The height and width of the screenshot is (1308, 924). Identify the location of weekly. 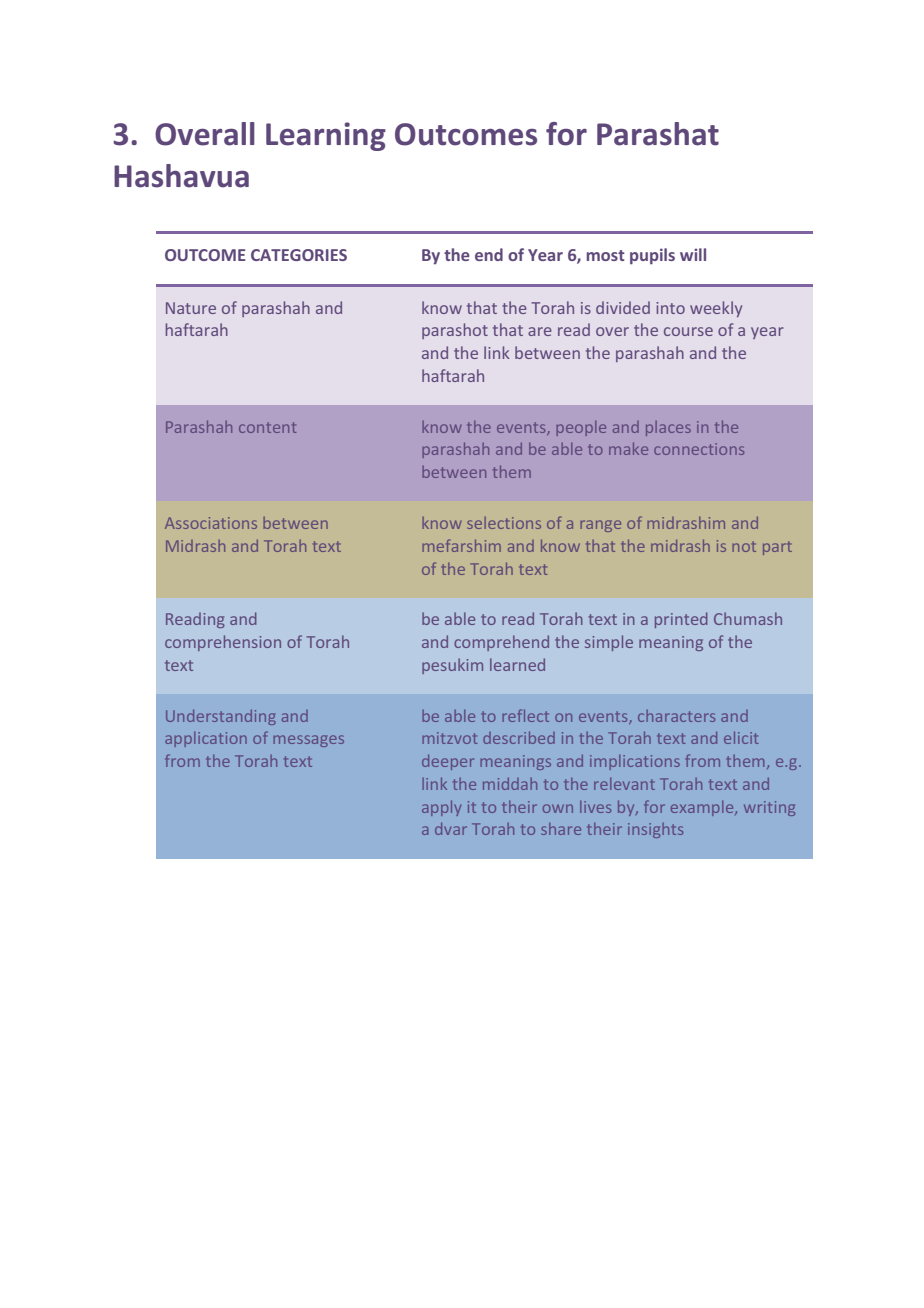
(716, 309).
